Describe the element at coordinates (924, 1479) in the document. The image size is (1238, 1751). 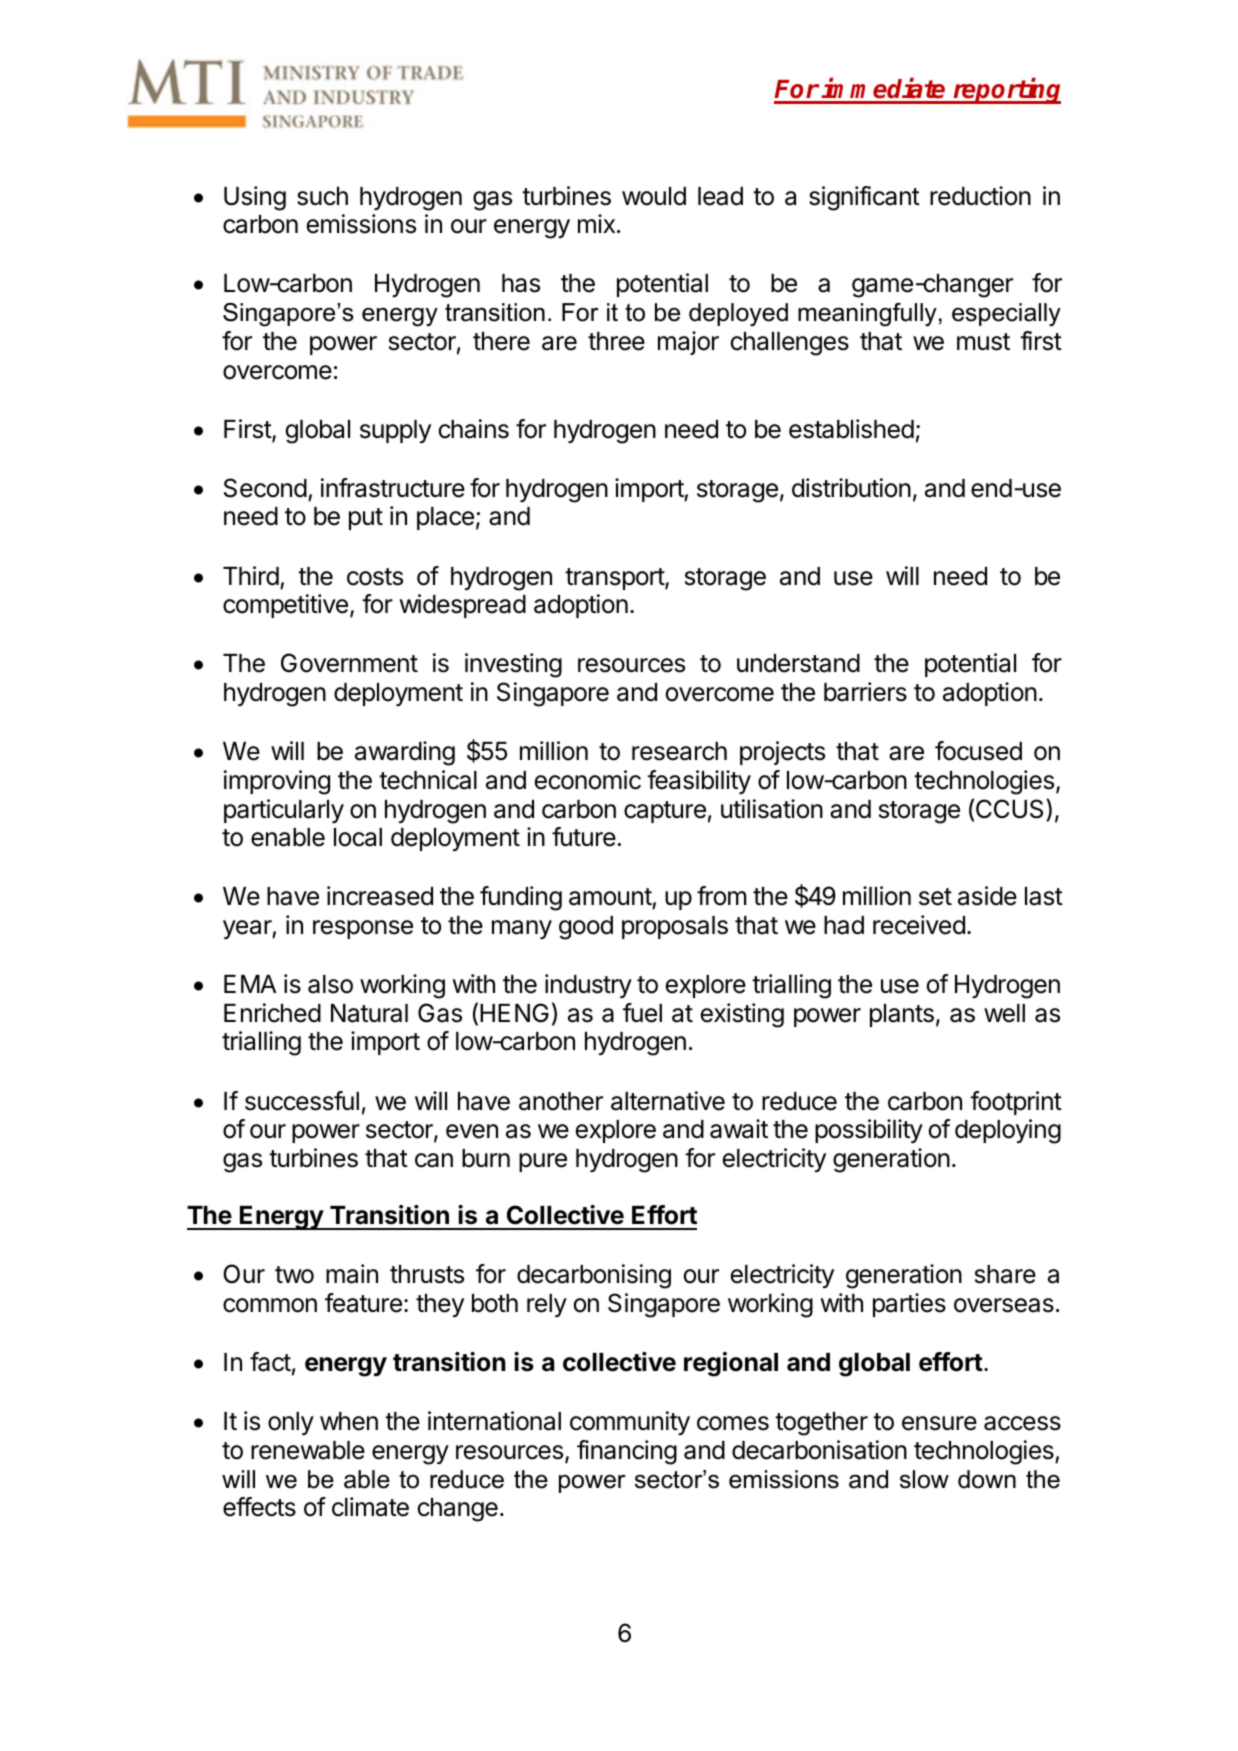
I see `slow` at that location.
